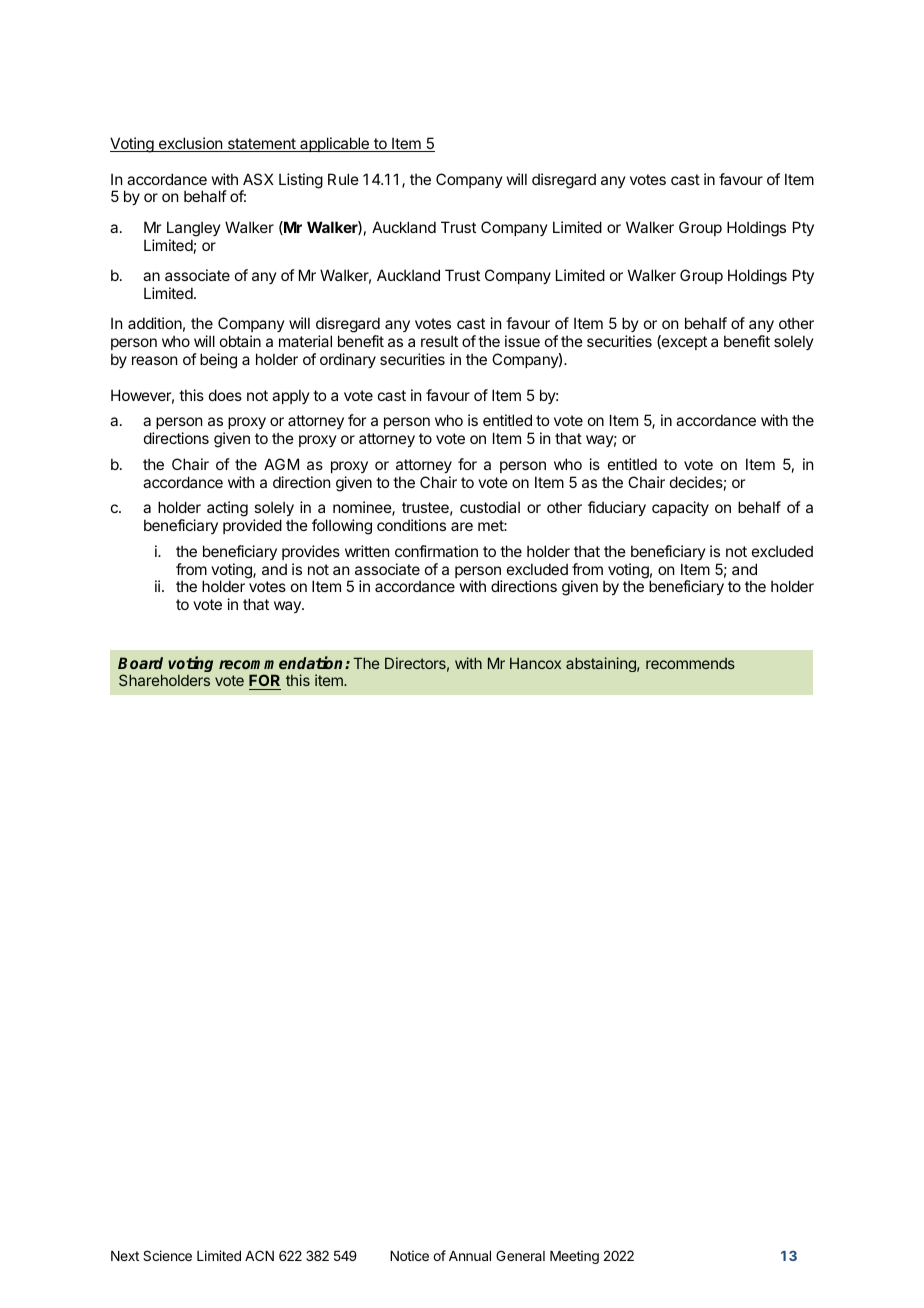 This page has width=924, height=1308. What do you see at coordinates (343, 179) in the page?
I see `Rule` at bounding box center [343, 179].
